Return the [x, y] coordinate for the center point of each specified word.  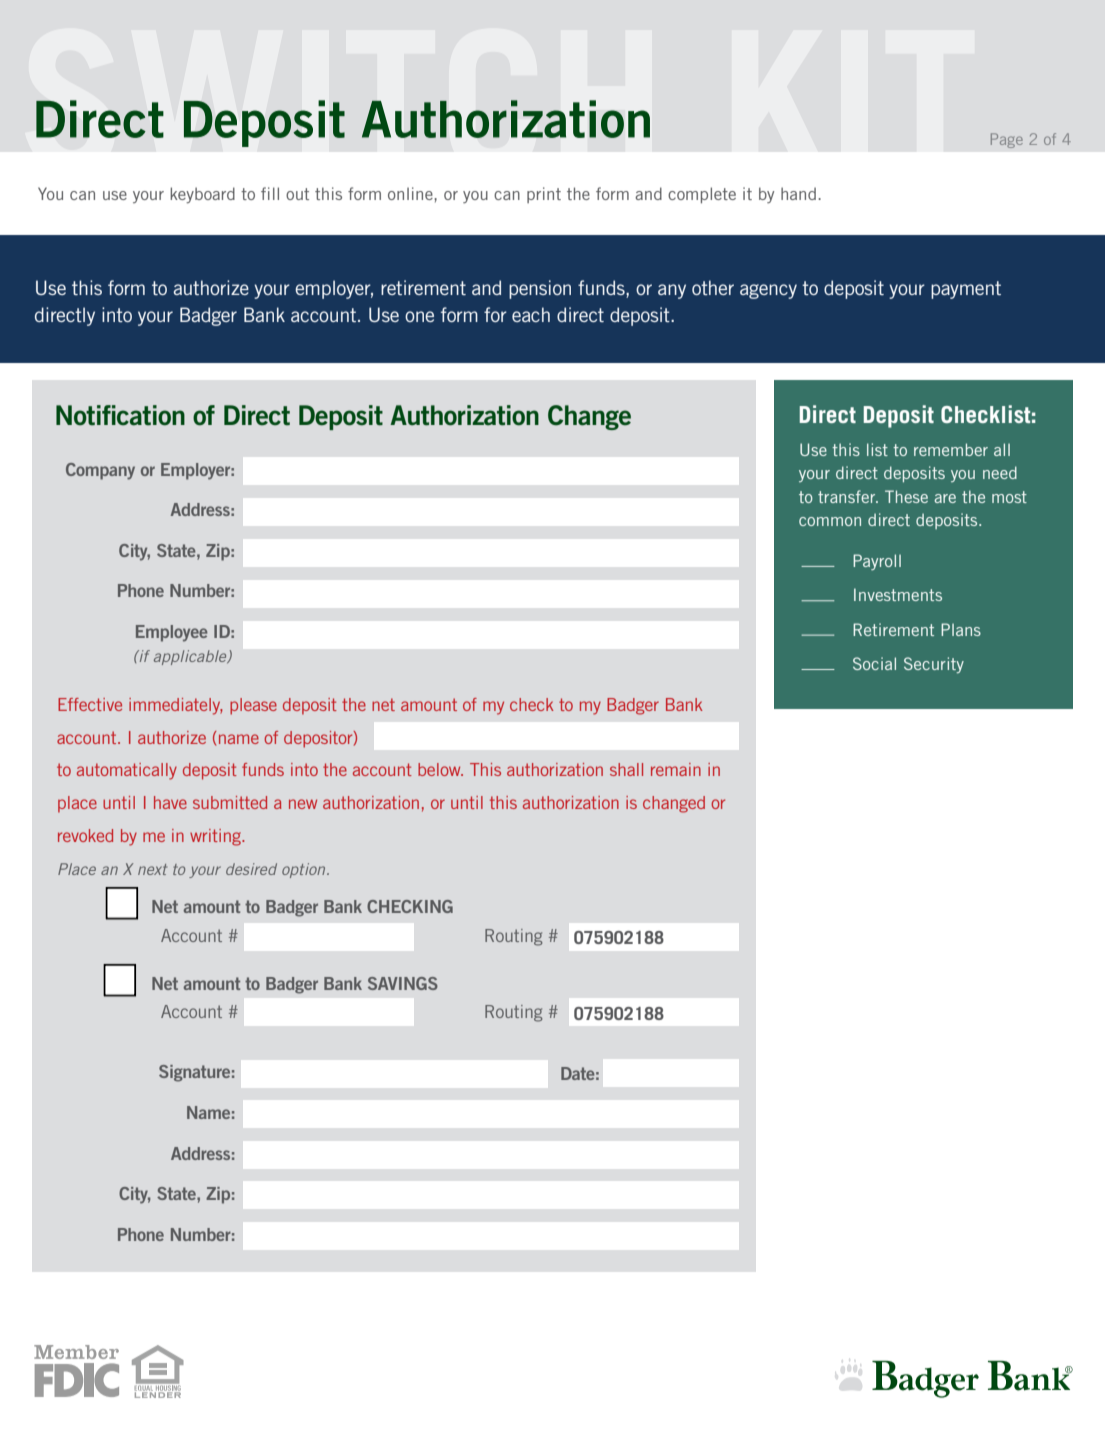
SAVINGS [403, 983]
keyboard [202, 195]
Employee [172, 633]
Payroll [877, 562]
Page [1007, 140]
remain [676, 769]
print [544, 195]
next [152, 869]
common [830, 521]
